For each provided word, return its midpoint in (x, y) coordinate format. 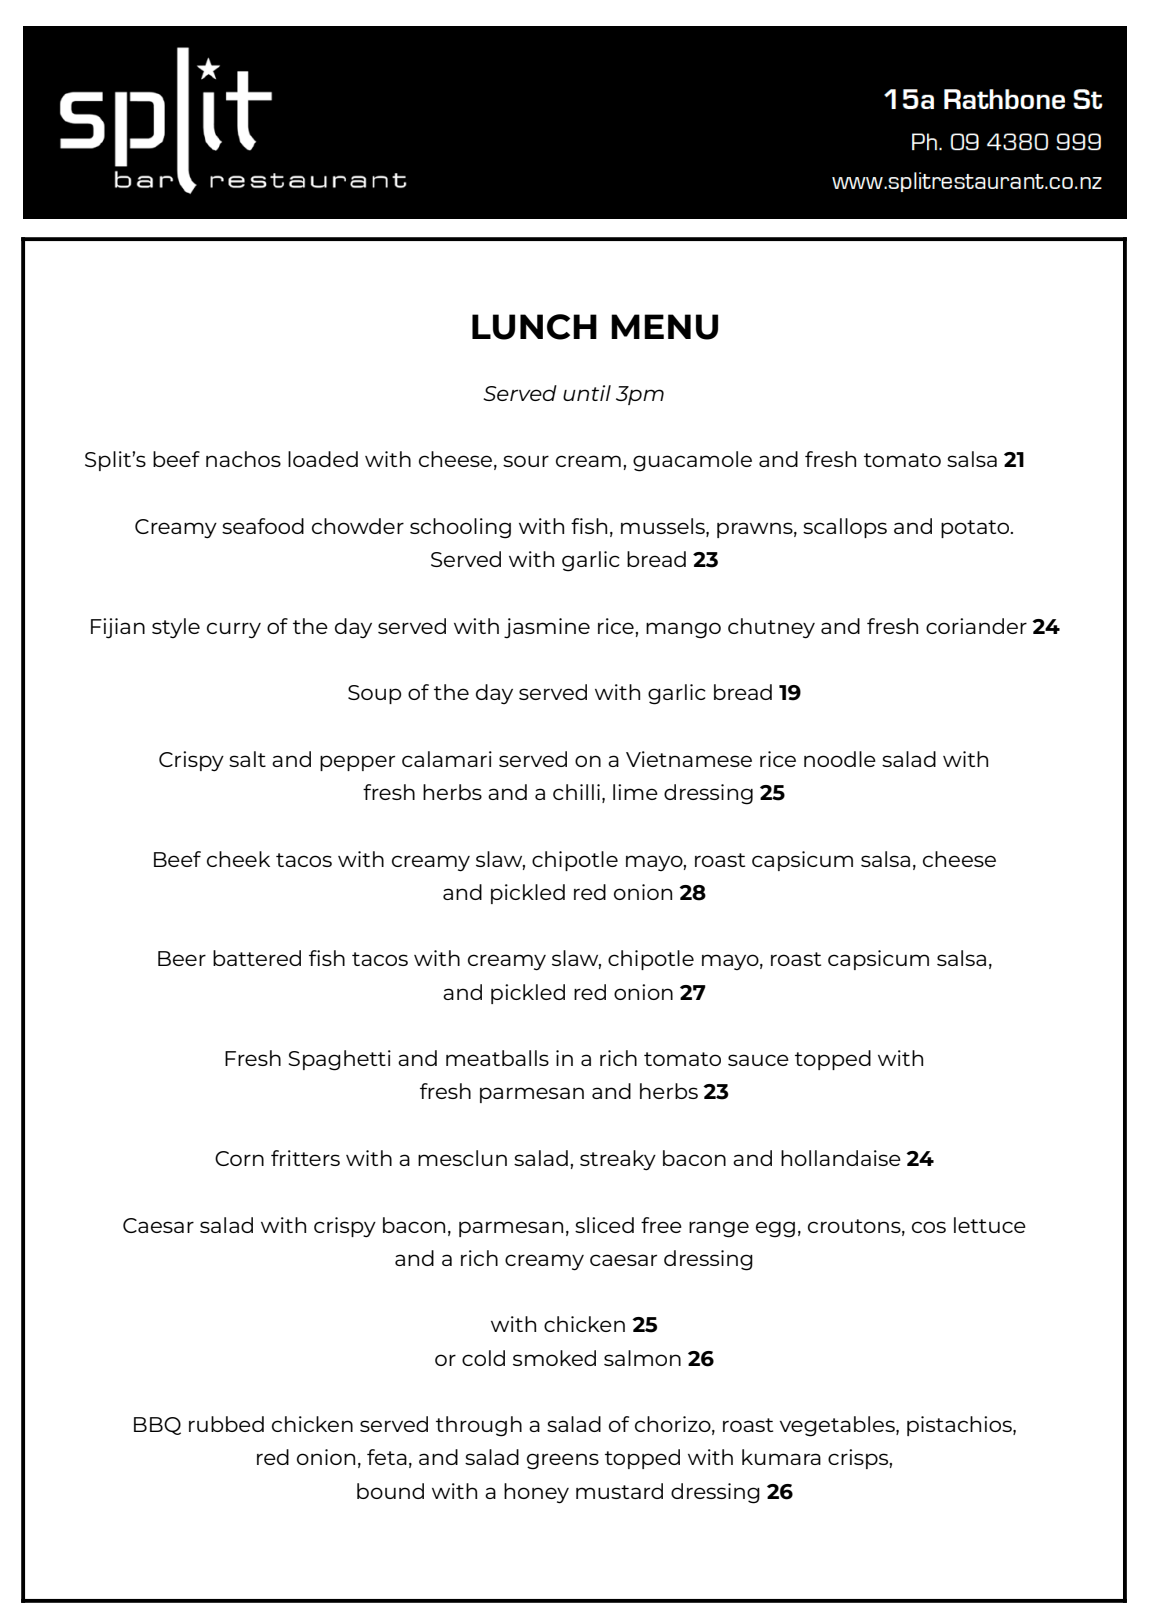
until (587, 393)
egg (775, 1229)
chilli (576, 792)
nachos (243, 459)
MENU (664, 327)
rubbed (226, 1424)
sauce (758, 1060)
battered (257, 958)
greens (563, 1461)
